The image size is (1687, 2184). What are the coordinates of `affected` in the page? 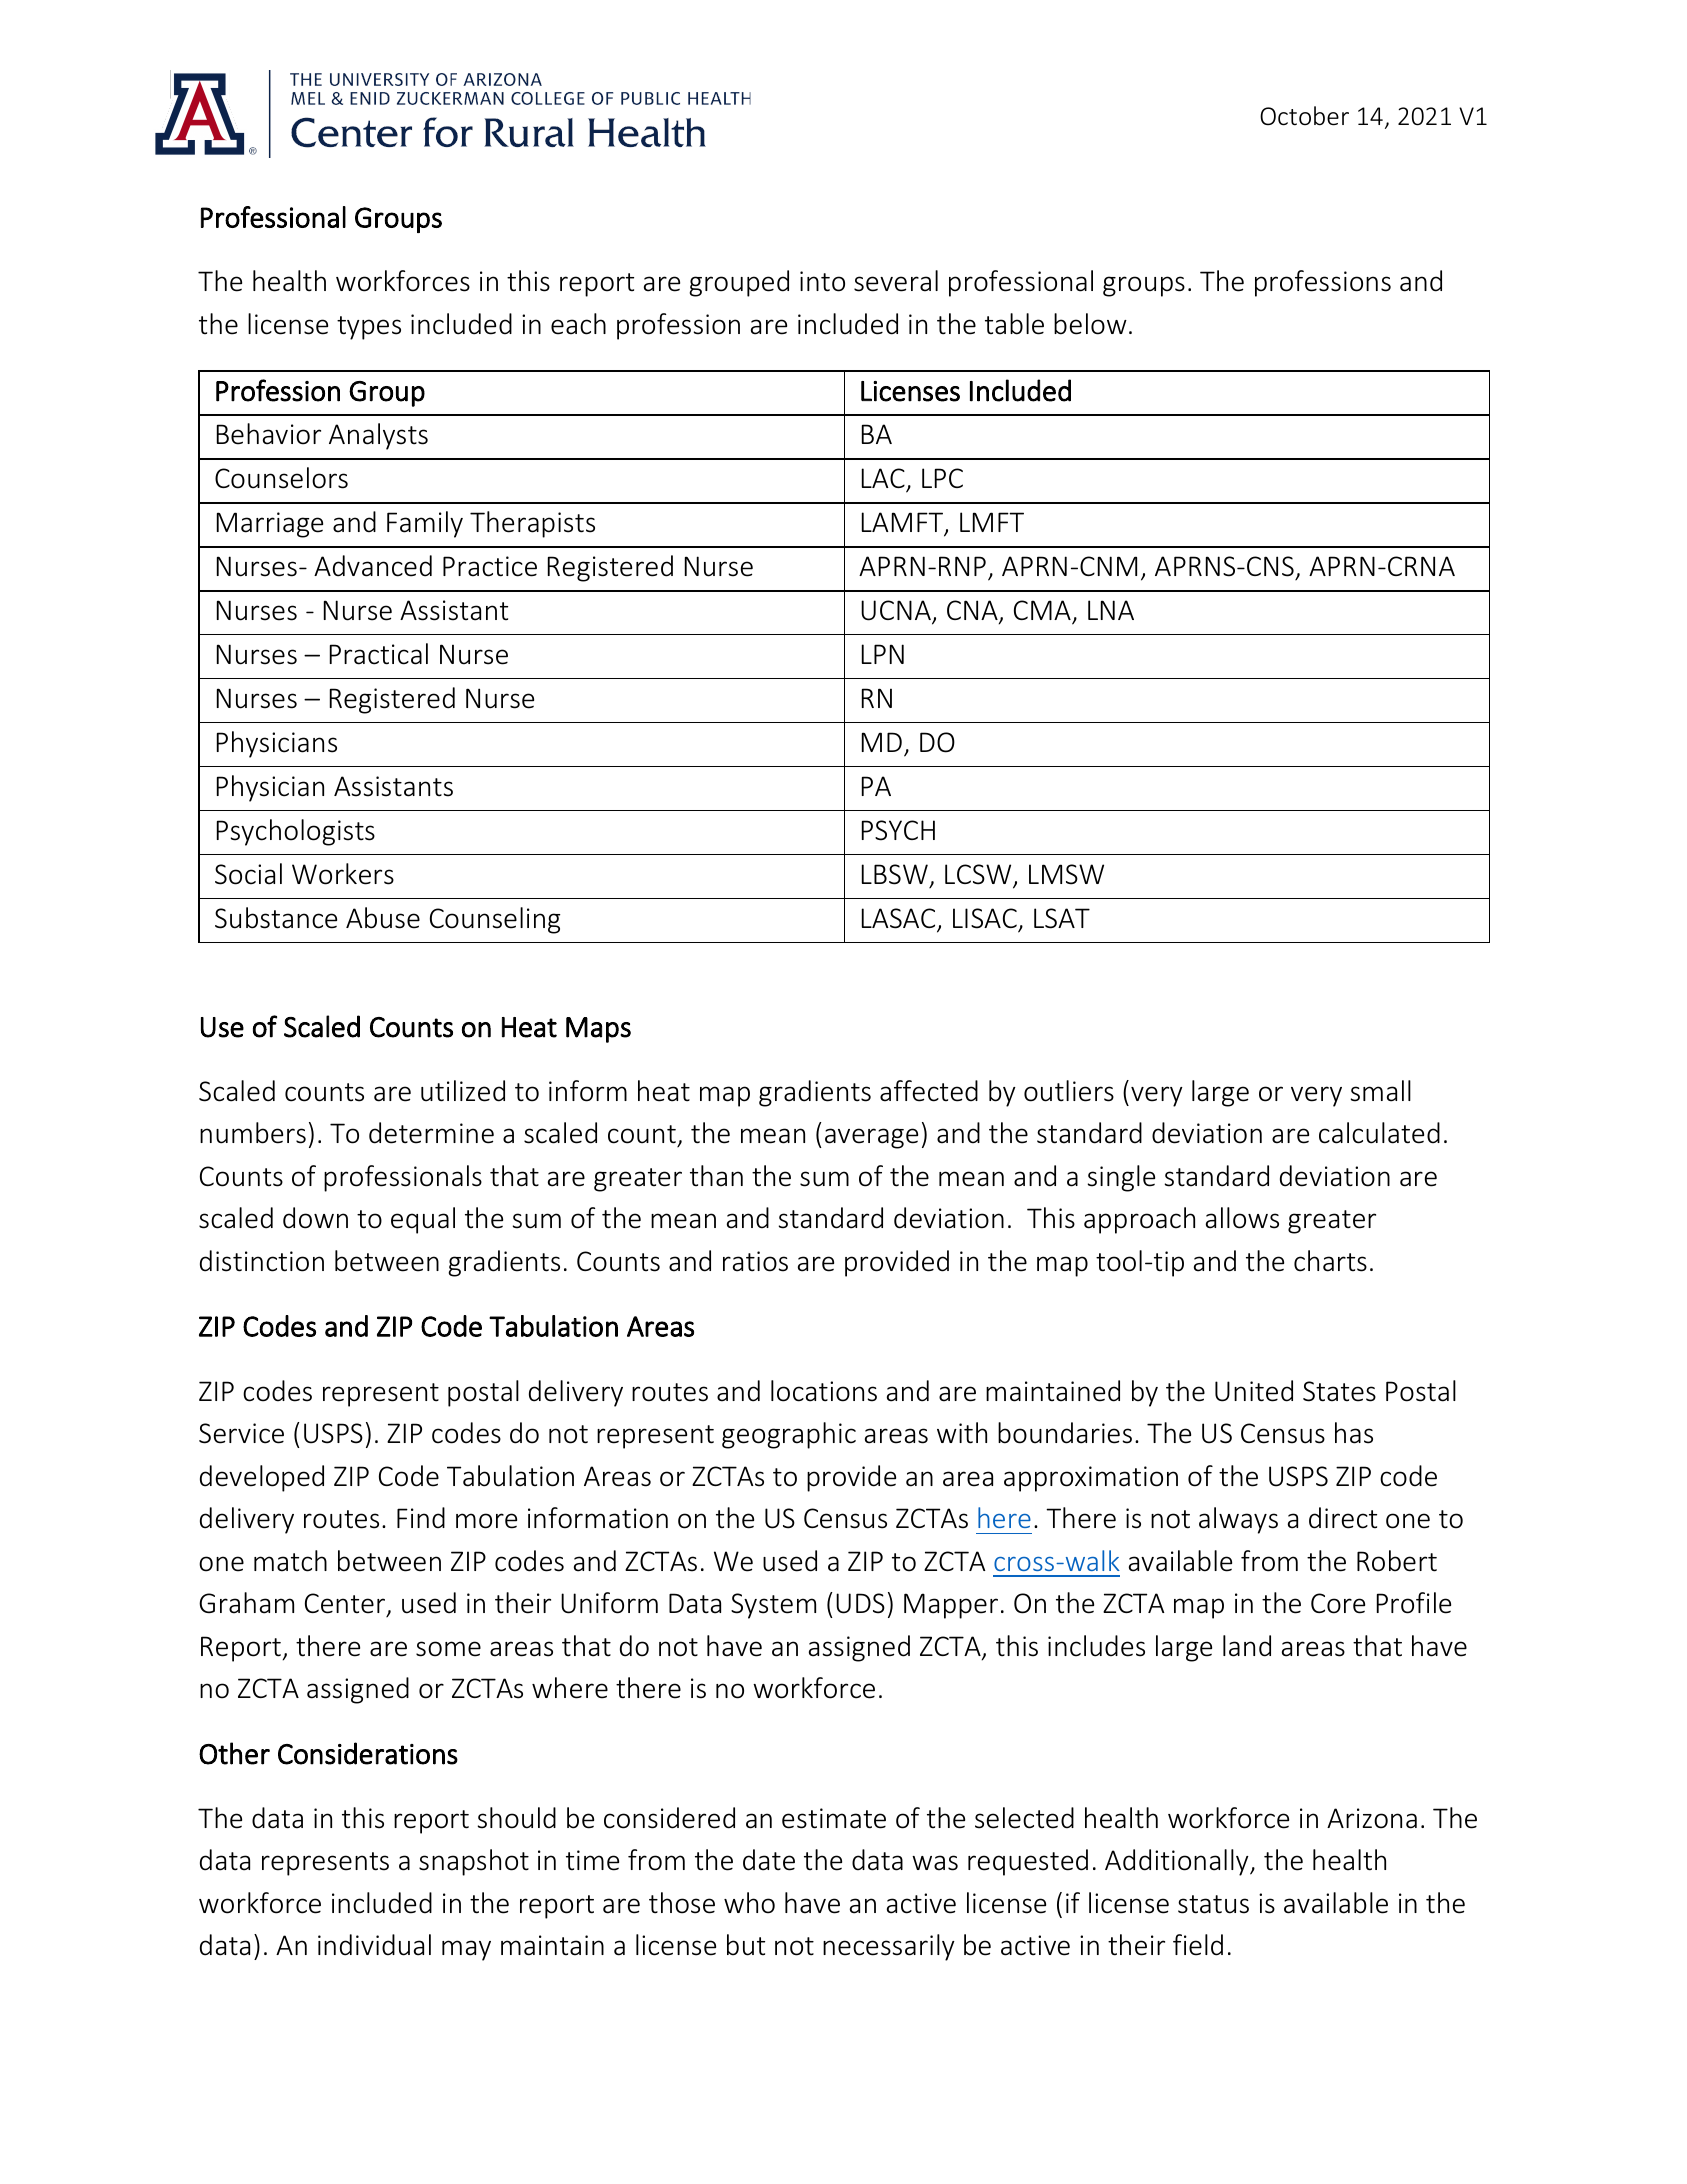 It's located at (929, 1091).
